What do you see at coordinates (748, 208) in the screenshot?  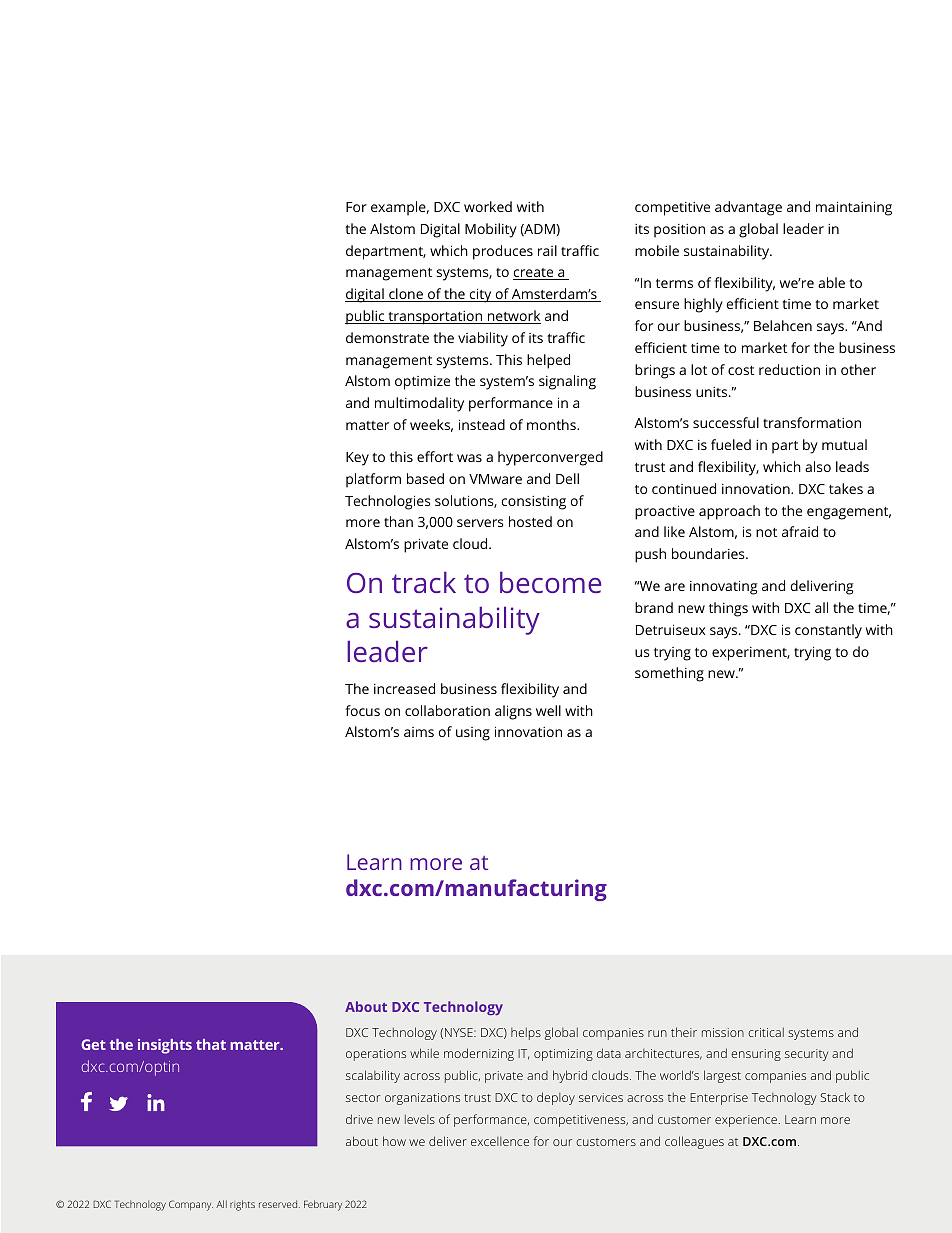 I see `advantage` at bounding box center [748, 208].
